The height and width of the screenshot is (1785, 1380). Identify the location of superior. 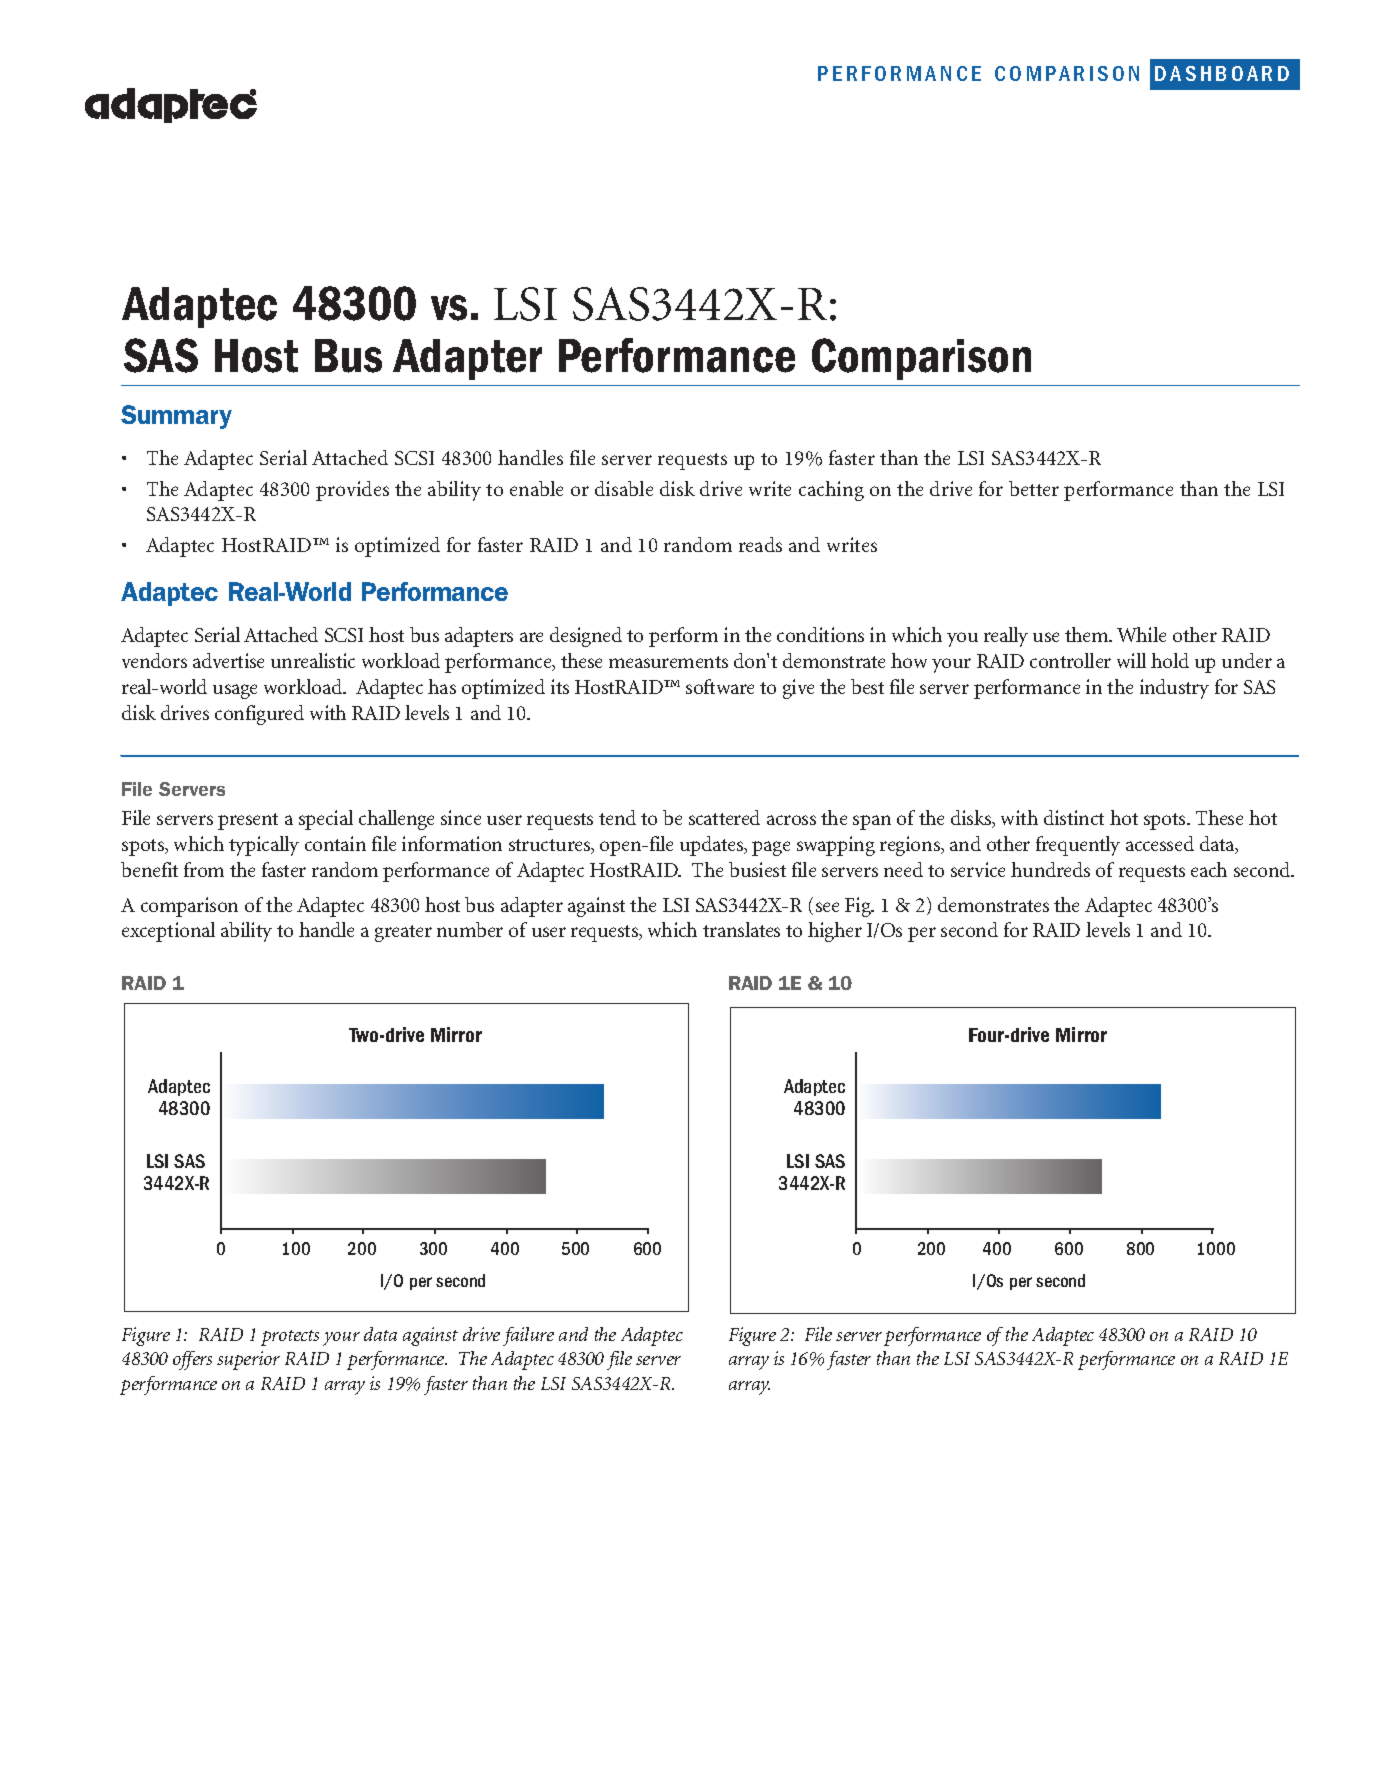
(248, 1360).
